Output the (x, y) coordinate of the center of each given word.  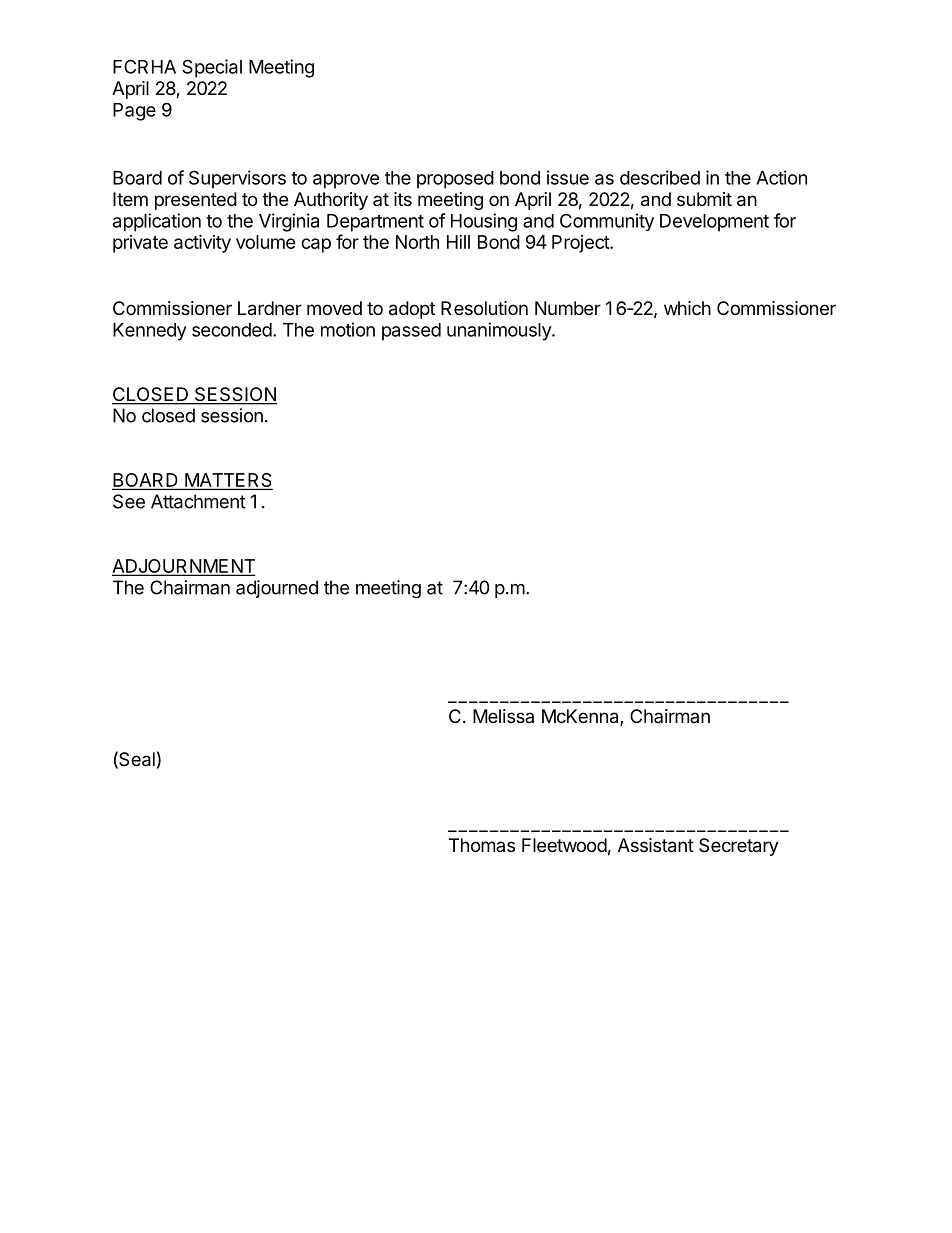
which (687, 308)
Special (212, 68)
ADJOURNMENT (183, 567)
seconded (232, 330)
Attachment (198, 501)
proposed (455, 180)
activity (202, 243)
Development (714, 223)
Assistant (656, 845)
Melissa (503, 716)
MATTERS (228, 481)
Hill (458, 242)
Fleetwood (564, 845)
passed (411, 332)
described (660, 177)
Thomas (482, 845)
